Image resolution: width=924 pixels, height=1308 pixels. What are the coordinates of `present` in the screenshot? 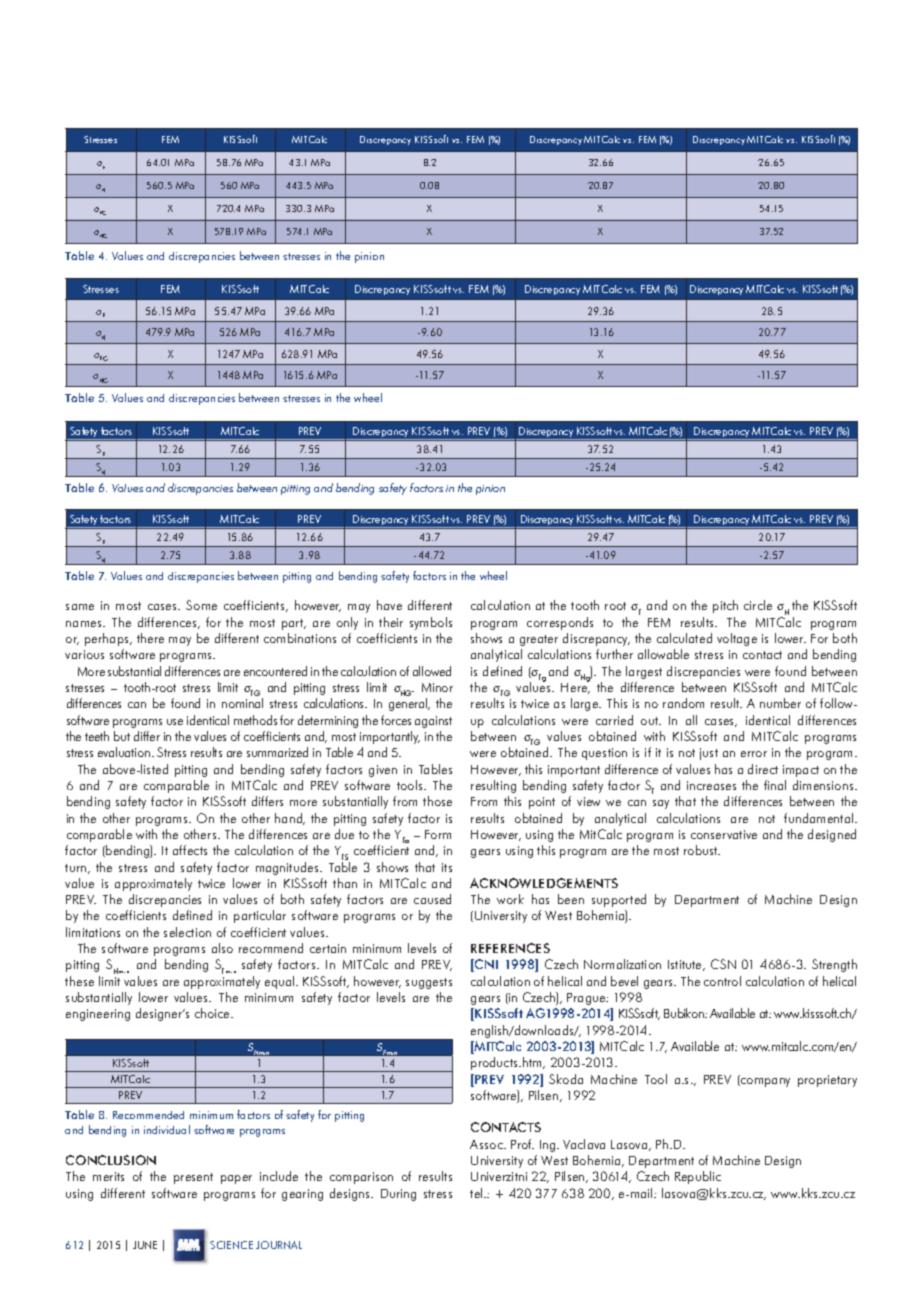 It's located at (193, 1178).
